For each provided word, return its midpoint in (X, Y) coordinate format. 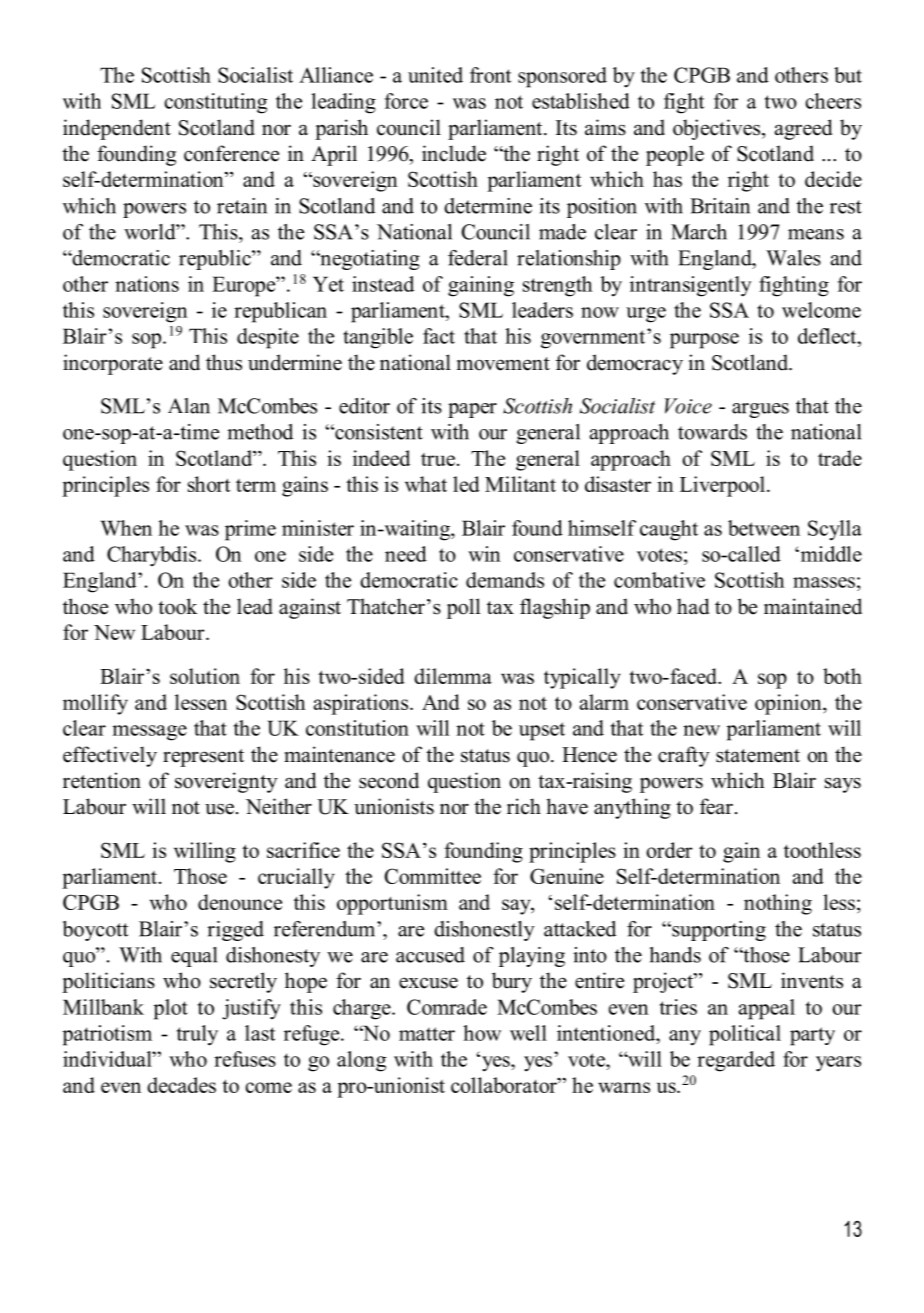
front (490, 75)
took (178, 606)
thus (224, 362)
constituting (215, 103)
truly (197, 1035)
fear (716, 806)
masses (824, 582)
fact (439, 336)
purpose (704, 341)
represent (203, 758)
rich (524, 806)
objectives (718, 129)
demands (505, 580)
